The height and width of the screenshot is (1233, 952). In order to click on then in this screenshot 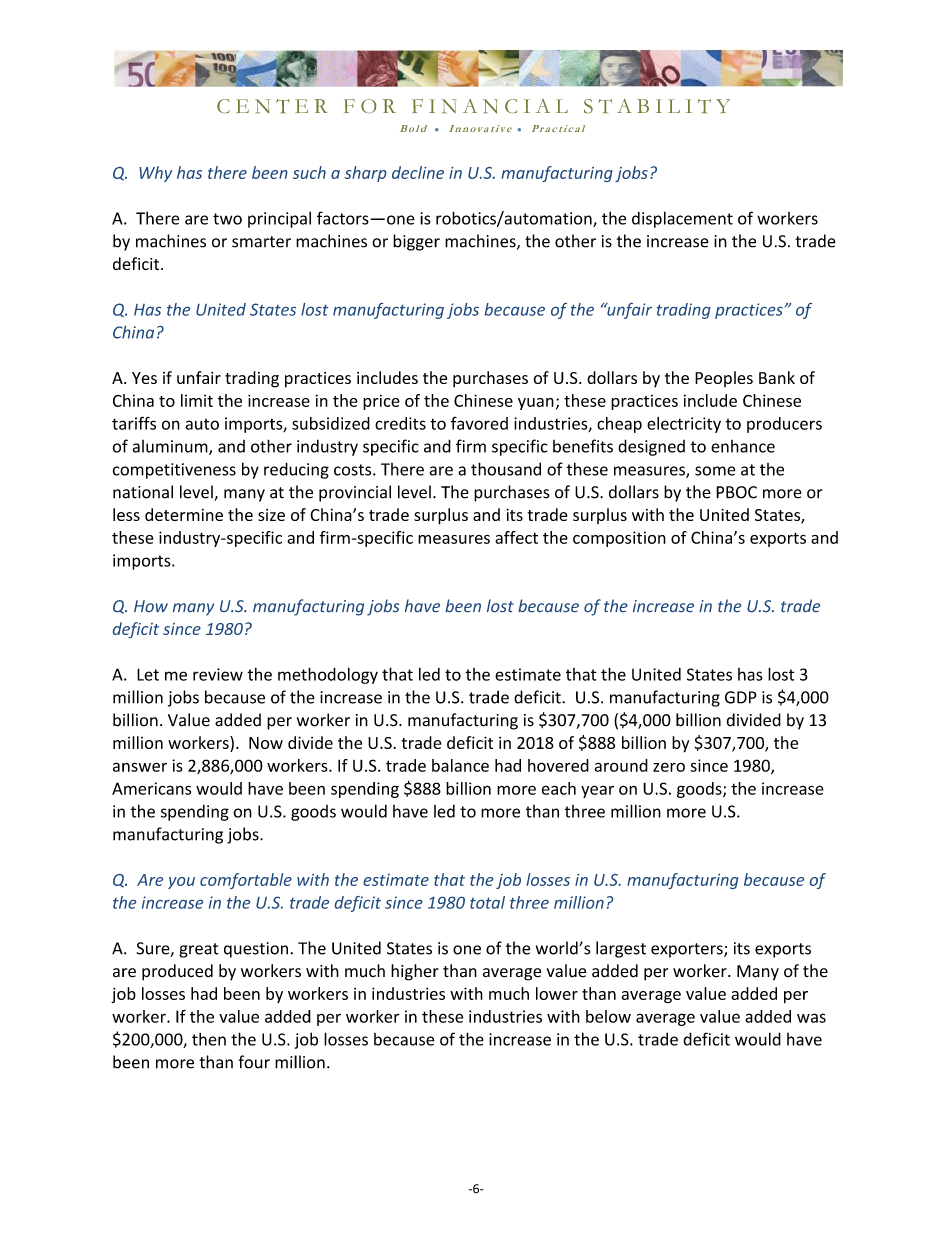, I will do `click(209, 1039)`.
